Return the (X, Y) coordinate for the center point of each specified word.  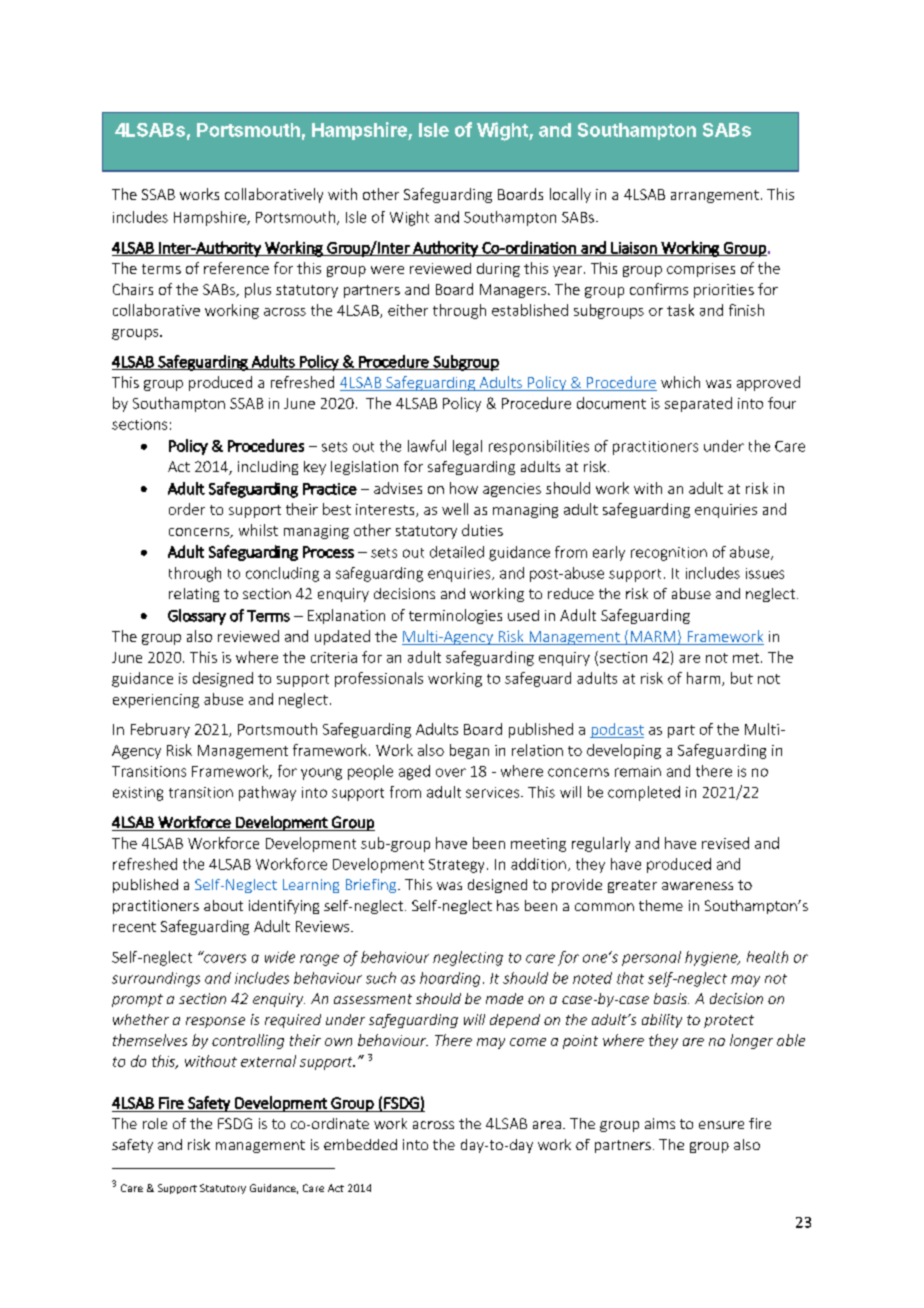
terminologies (455, 616)
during (498, 270)
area (547, 1125)
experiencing (156, 701)
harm (705, 679)
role (155, 1123)
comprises (701, 270)
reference (236, 268)
